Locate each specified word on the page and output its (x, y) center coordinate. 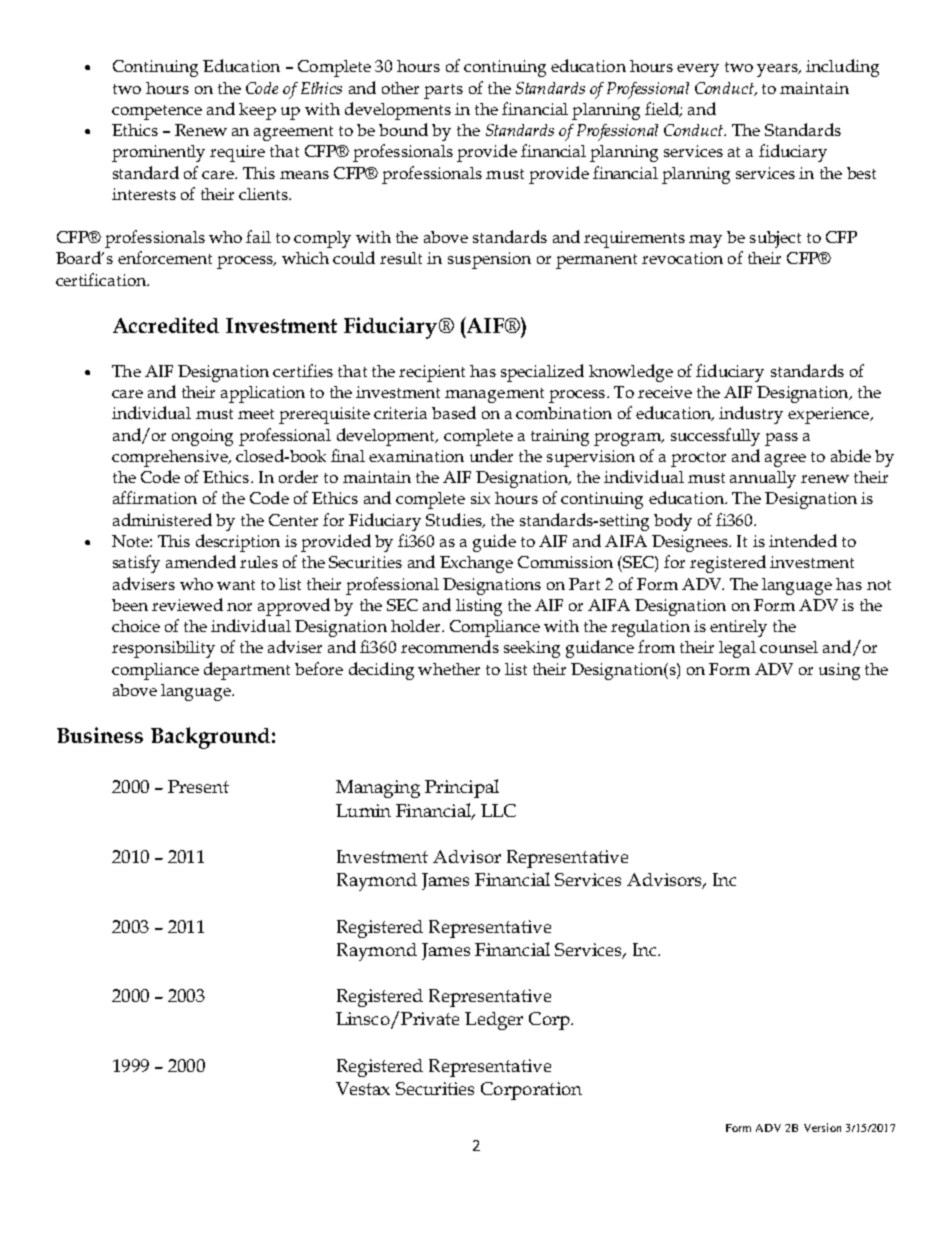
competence (157, 112)
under (491, 455)
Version (822, 1127)
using (839, 671)
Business (100, 735)
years (778, 70)
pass (781, 439)
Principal (462, 788)
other (400, 88)
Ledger (494, 1021)
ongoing (202, 437)
